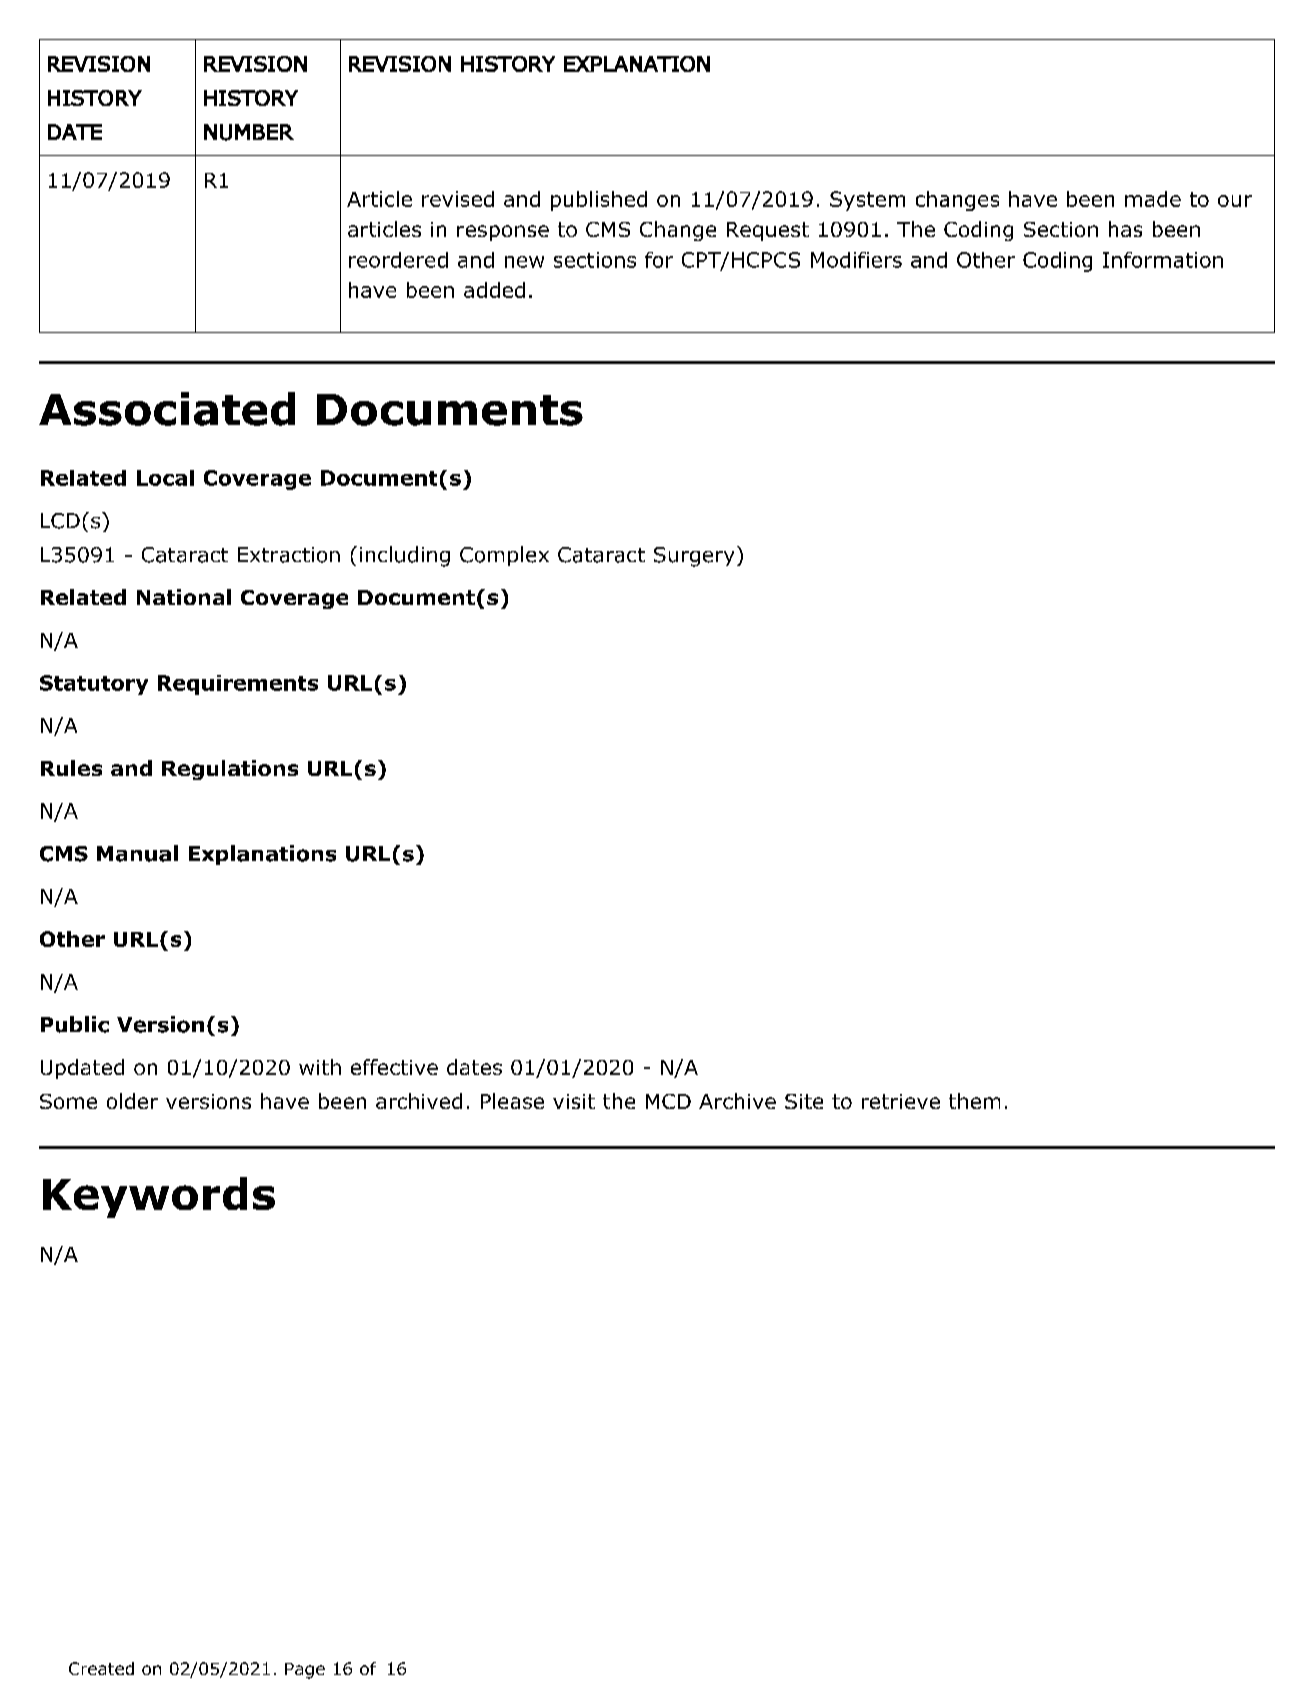 This screenshot has width=1314, height=1700. I want to click on published, so click(599, 201).
